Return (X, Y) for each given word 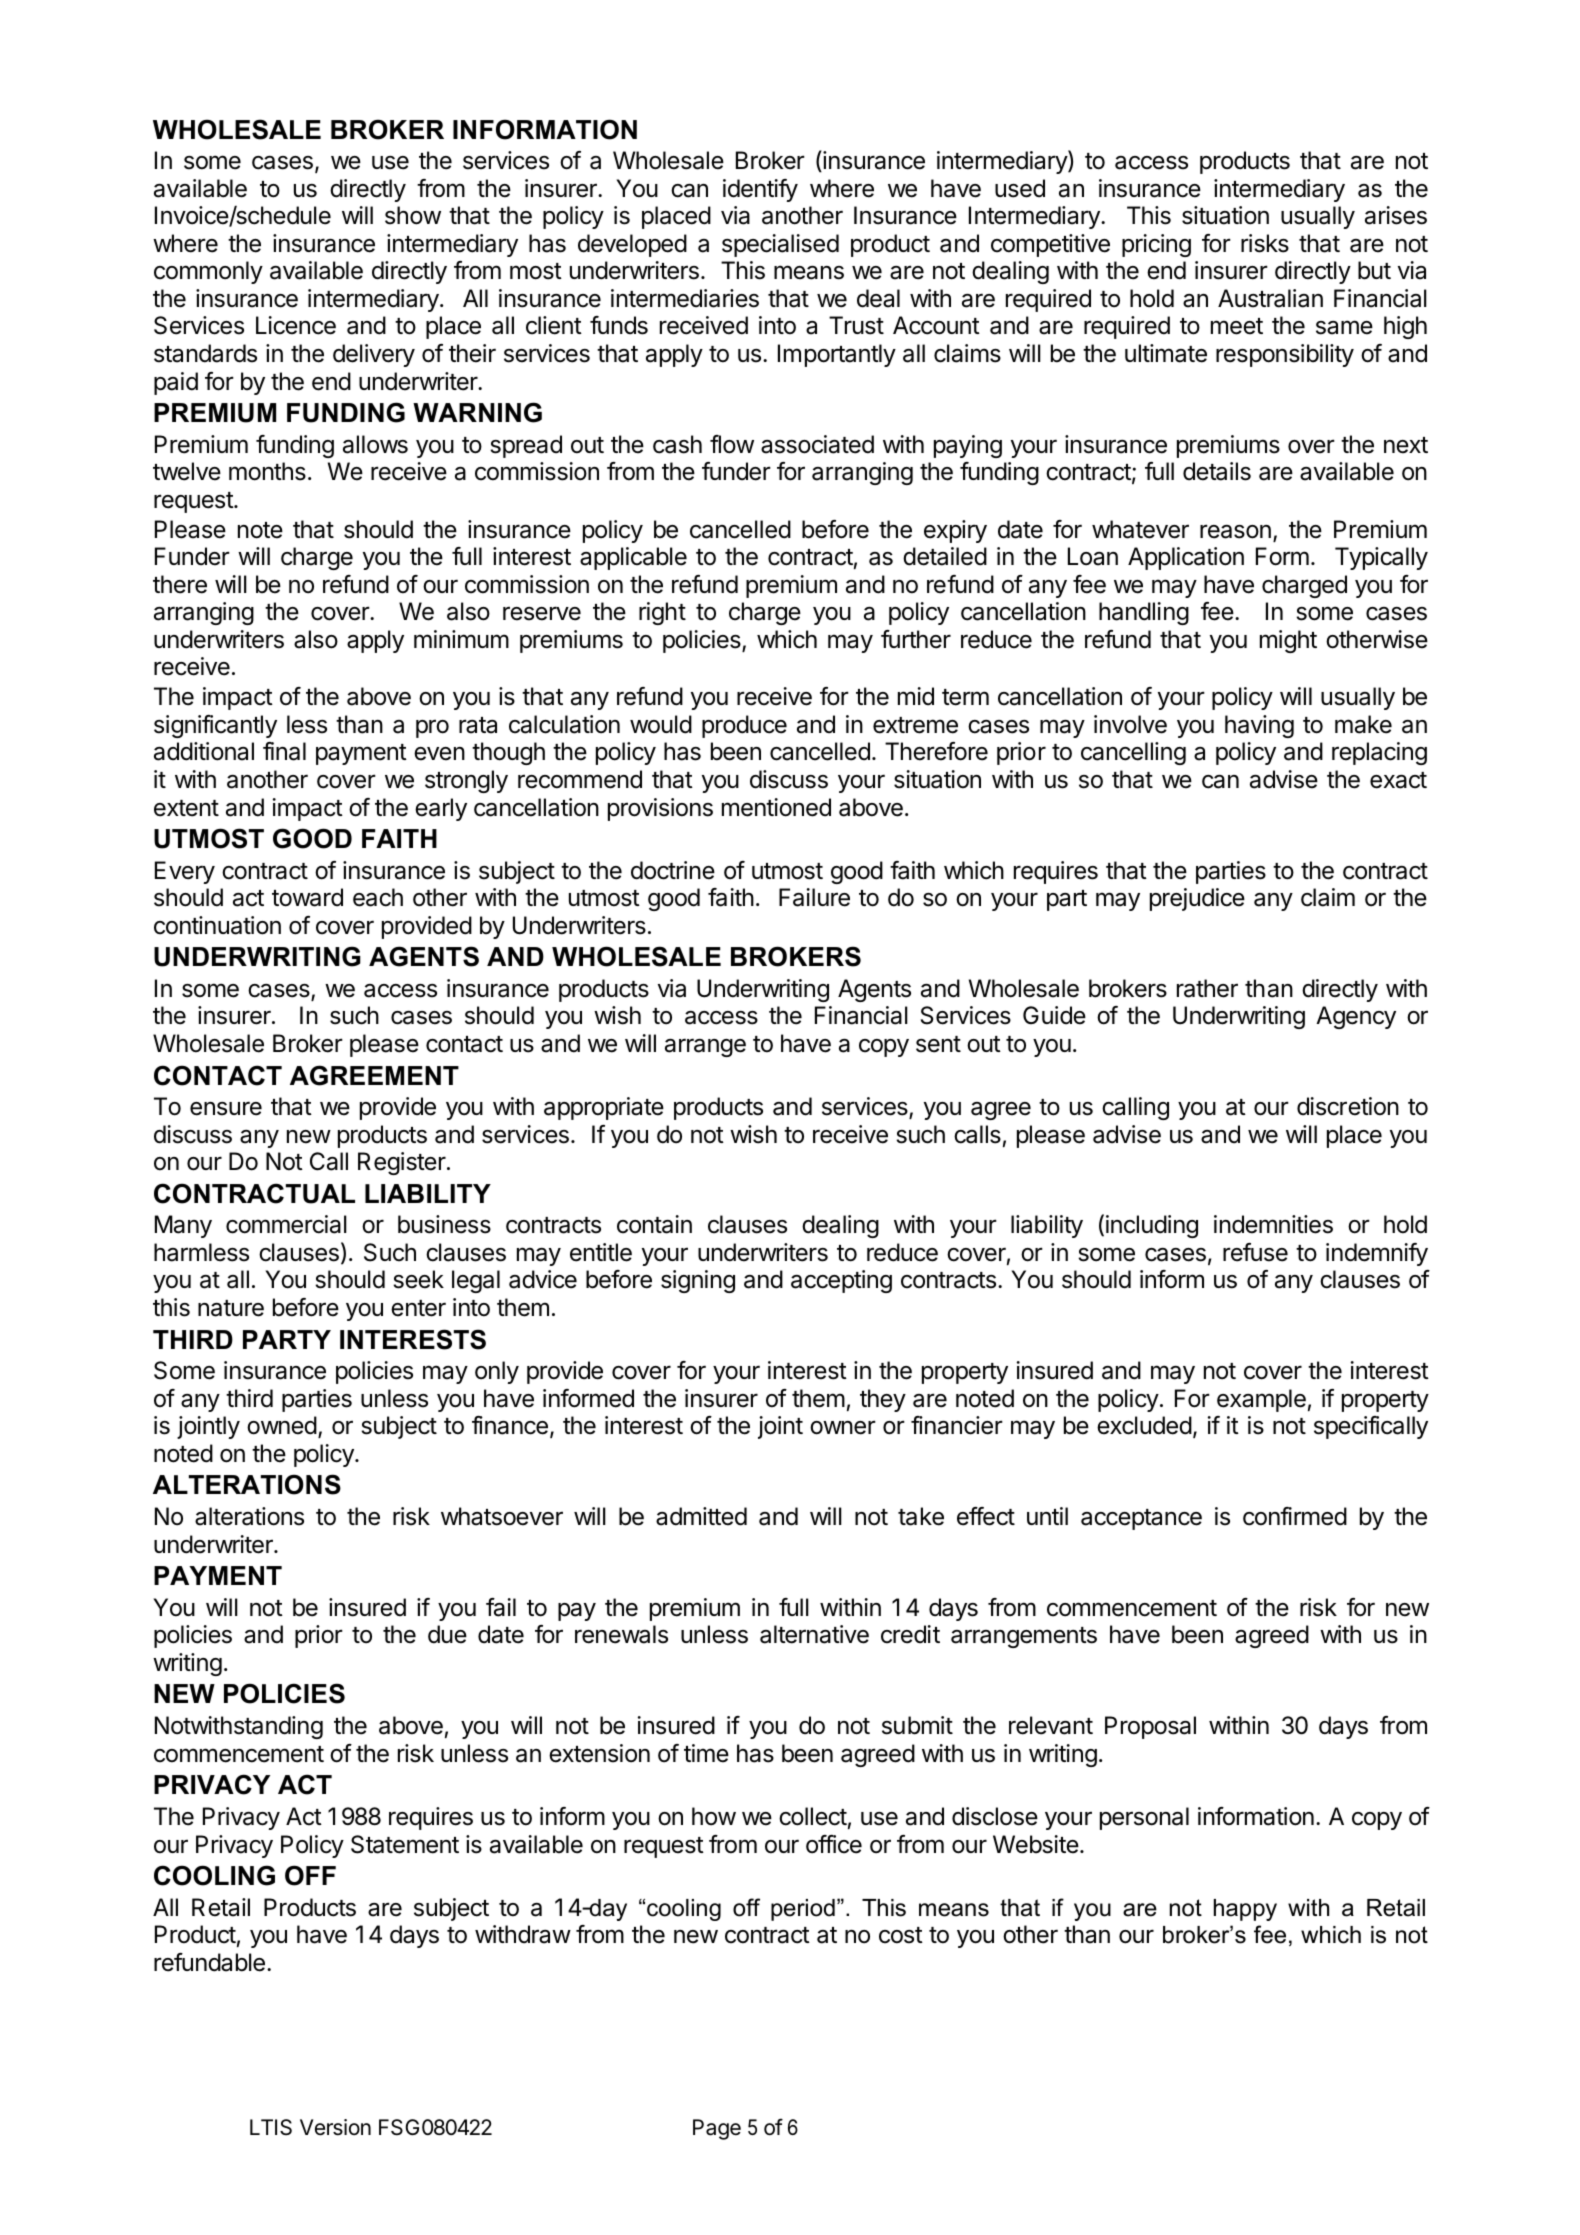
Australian (1270, 298)
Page (717, 2129)
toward (307, 897)
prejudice (1197, 899)
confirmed (1295, 1516)
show (413, 215)
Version (335, 2127)
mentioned (776, 807)
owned (282, 1425)
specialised (780, 245)
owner (843, 1427)
